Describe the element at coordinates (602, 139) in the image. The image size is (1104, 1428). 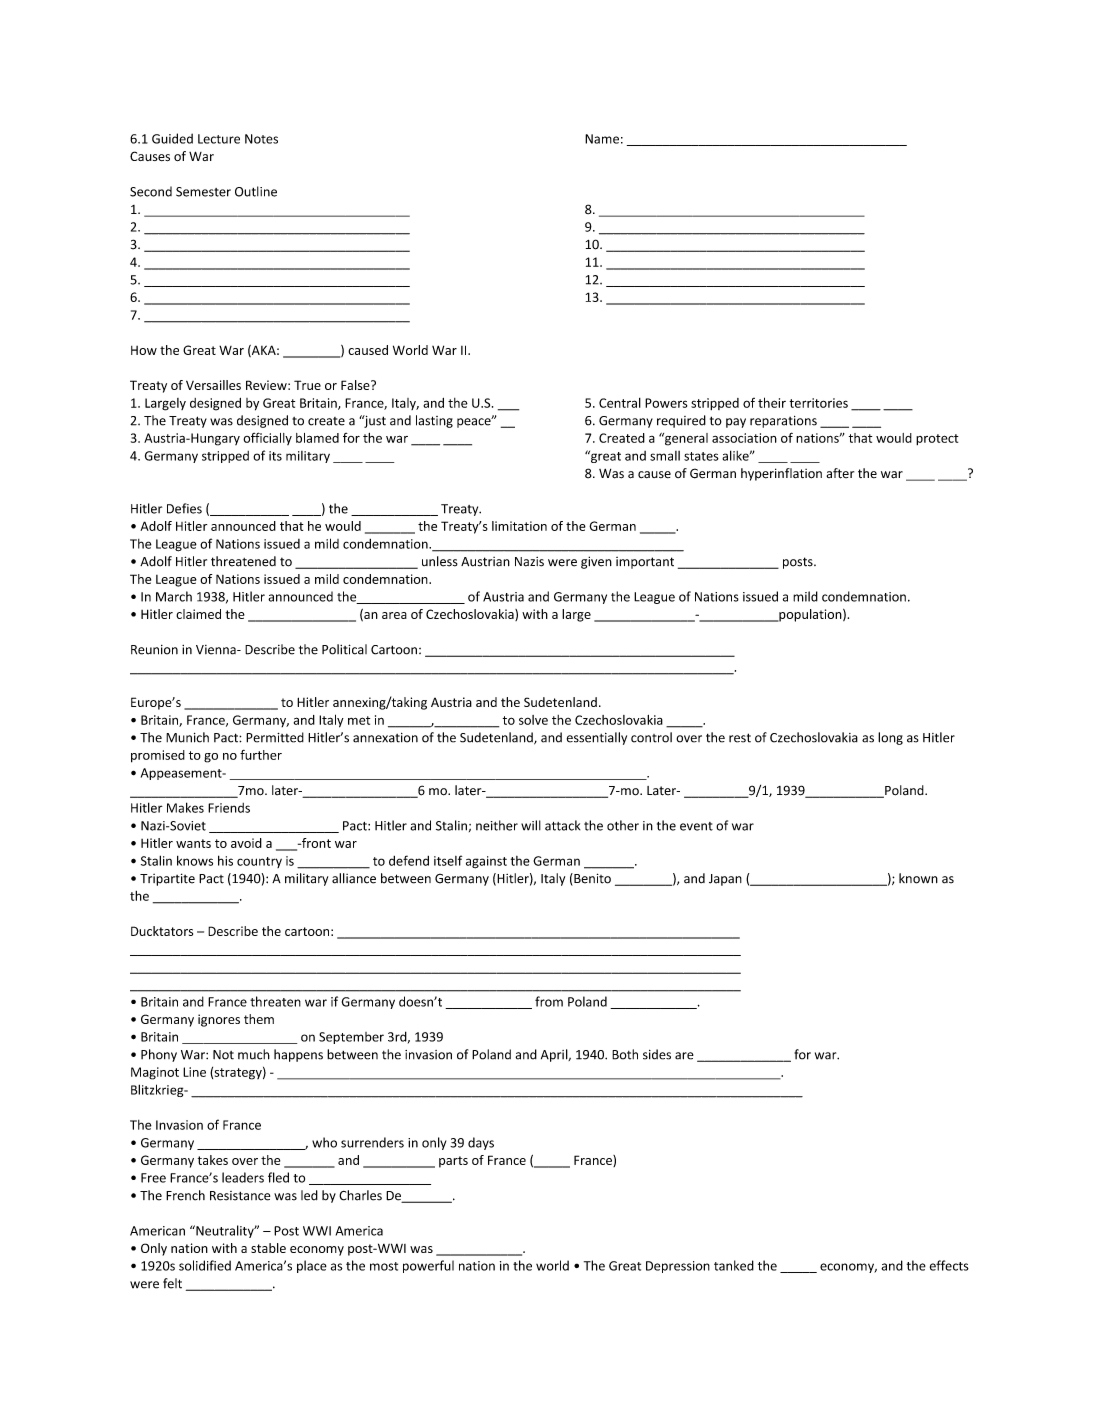
I see `Name` at that location.
